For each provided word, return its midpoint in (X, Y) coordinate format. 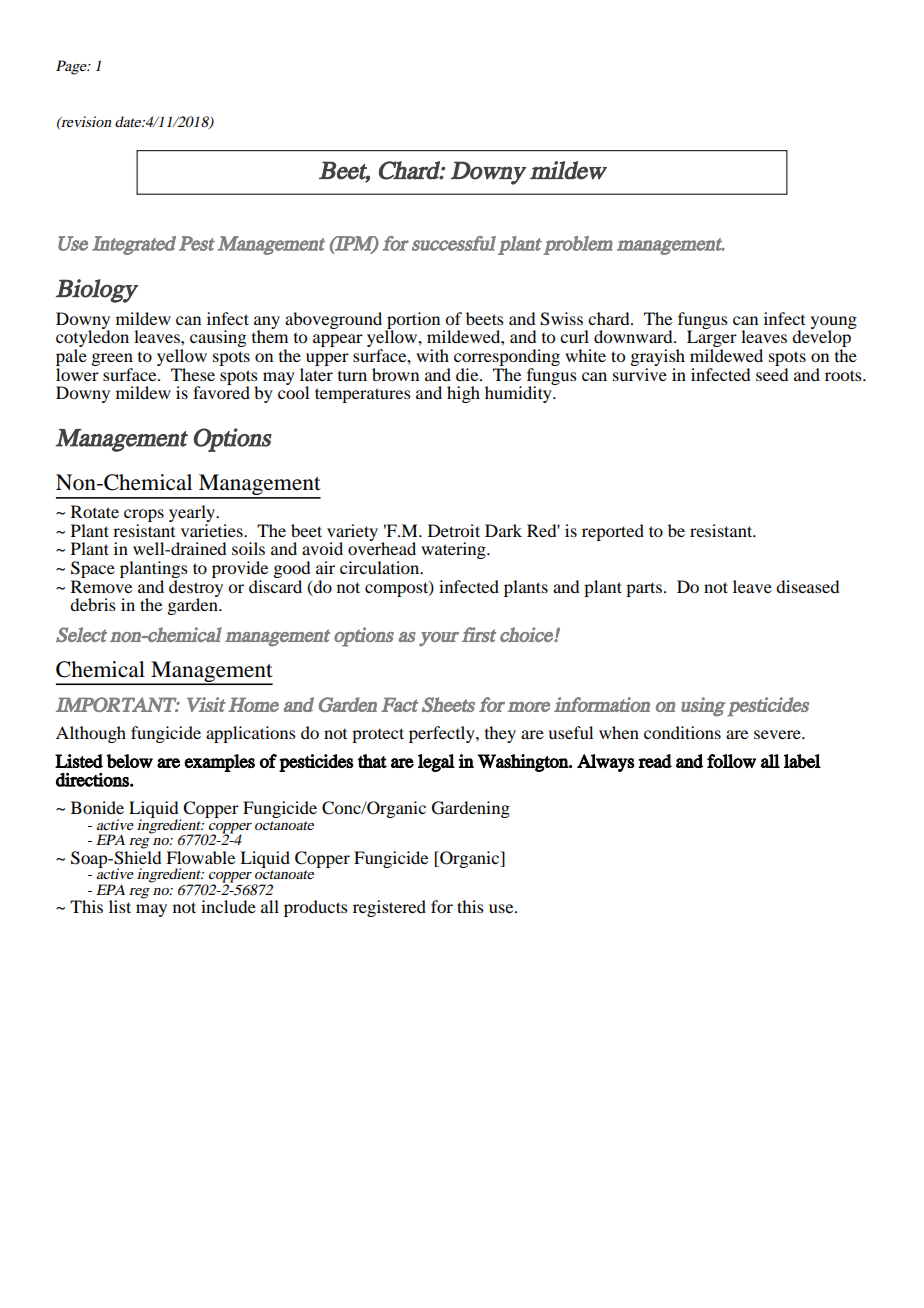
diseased (807, 586)
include (228, 906)
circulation (381, 567)
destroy (196, 588)
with (432, 355)
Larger (712, 340)
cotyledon (92, 339)
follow (731, 761)
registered (389, 908)
